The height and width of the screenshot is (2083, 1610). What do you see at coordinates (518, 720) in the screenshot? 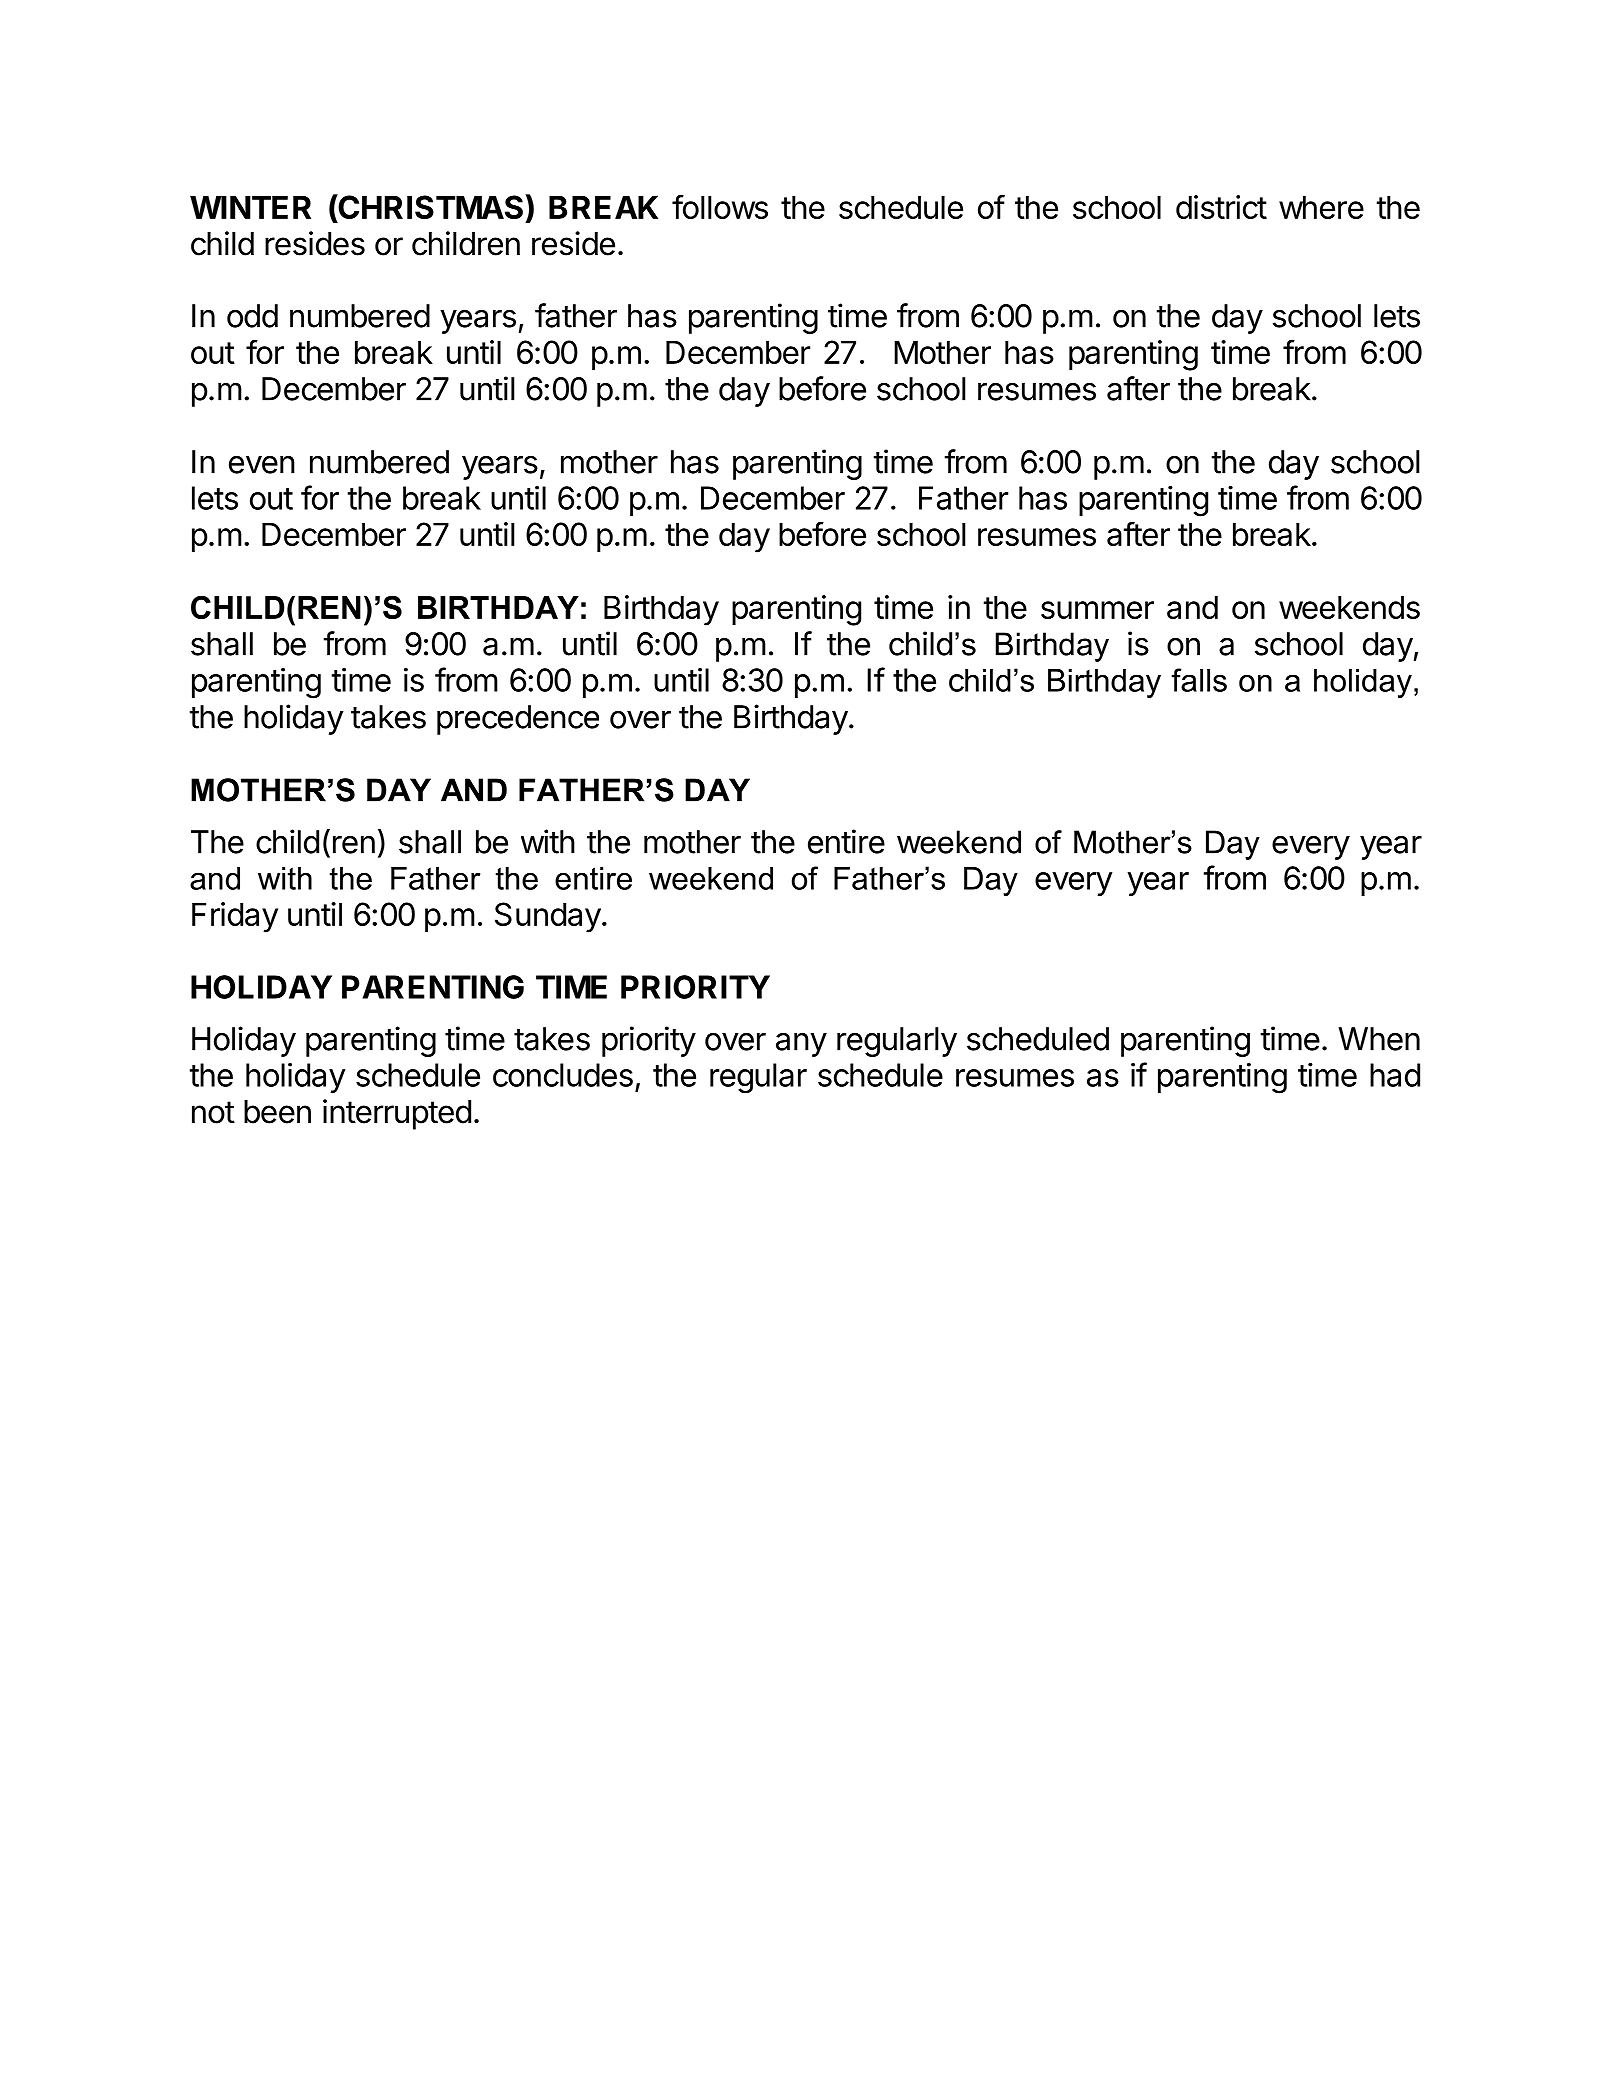
I see `precedence` at bounding box center [518, 720].
